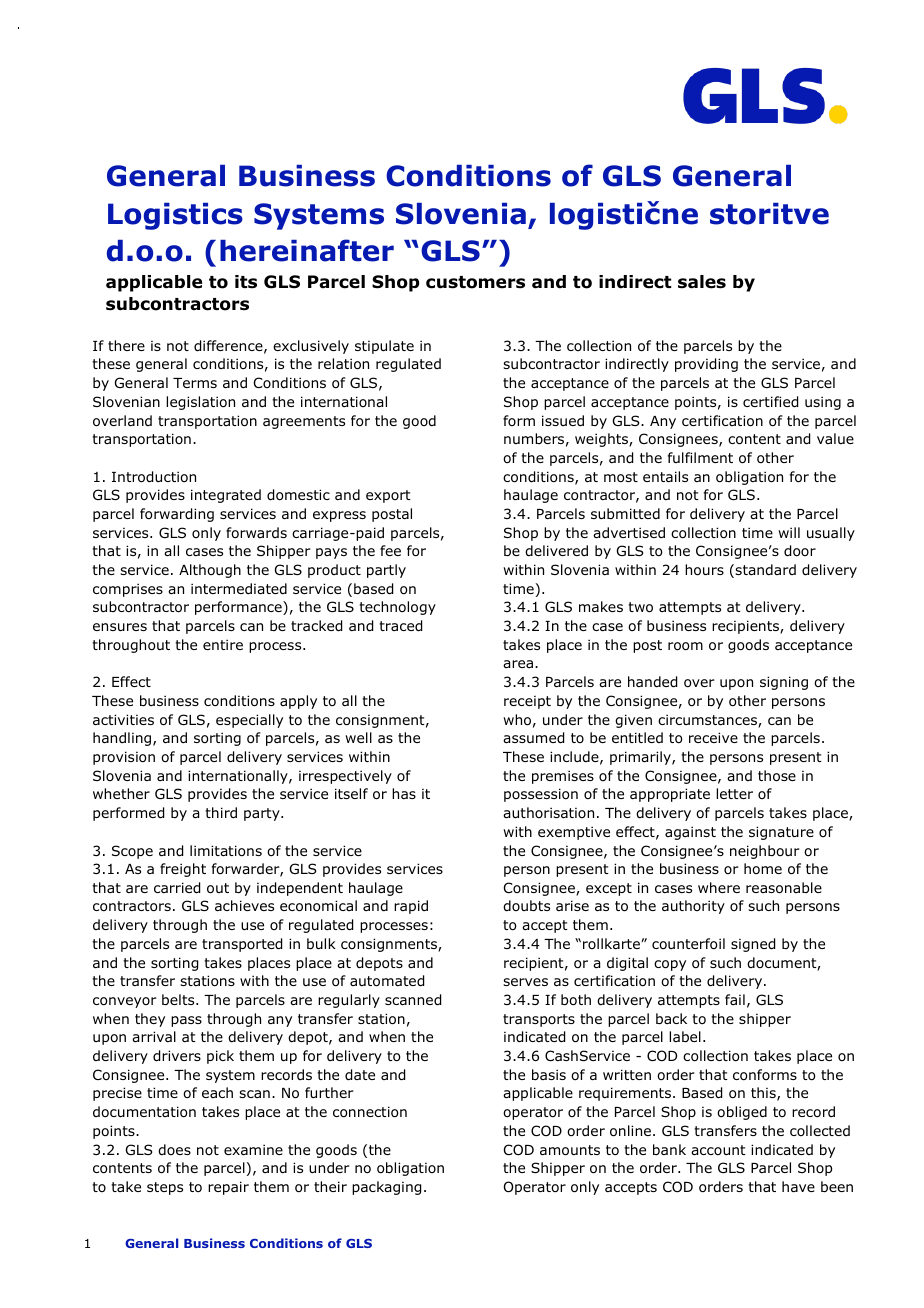  What do you see at coordinates (249, 721) in the image?
I see `especially` at bounding box center [249, 721].
